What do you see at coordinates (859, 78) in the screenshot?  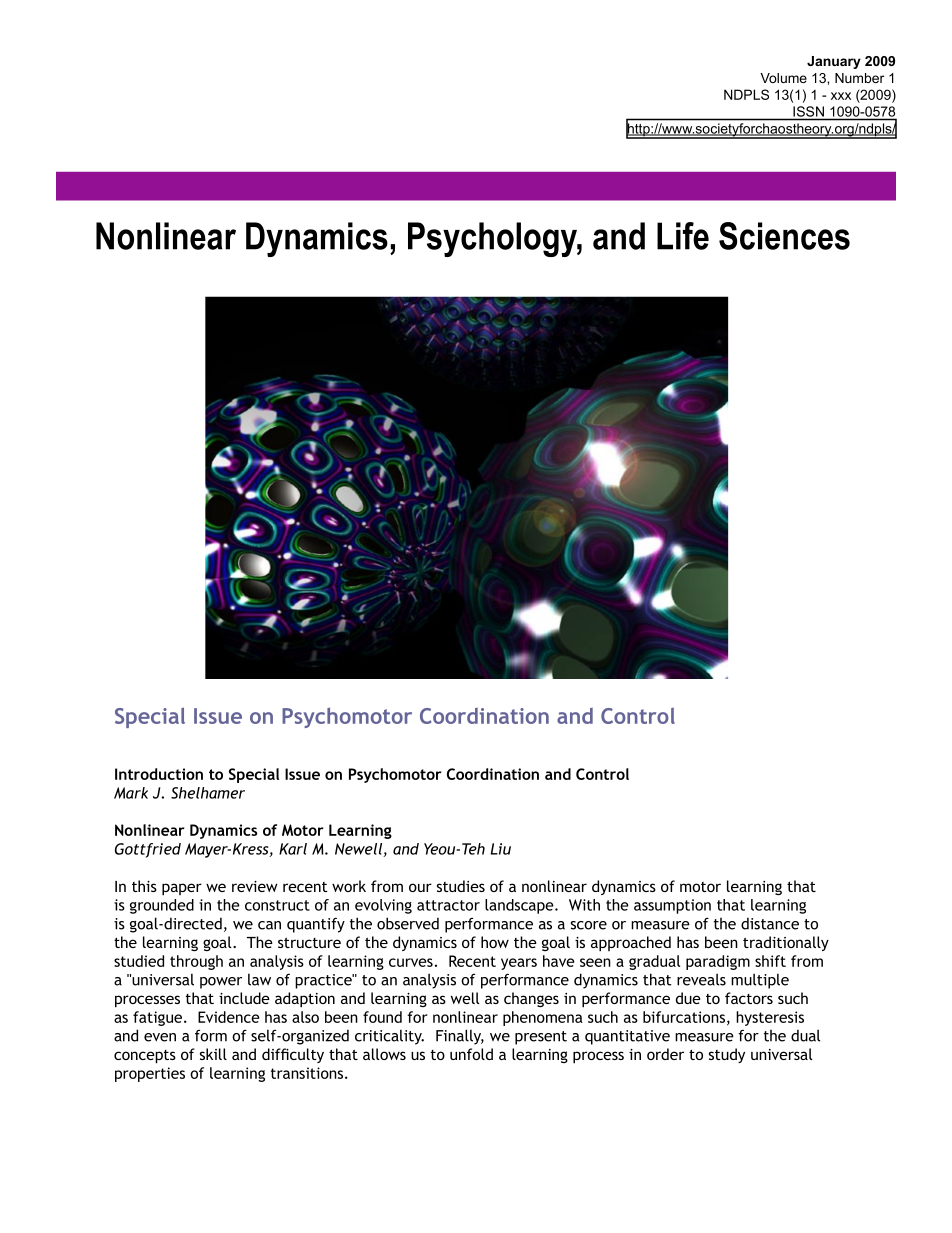 I see `Number` at bounding box center [859, 78].
